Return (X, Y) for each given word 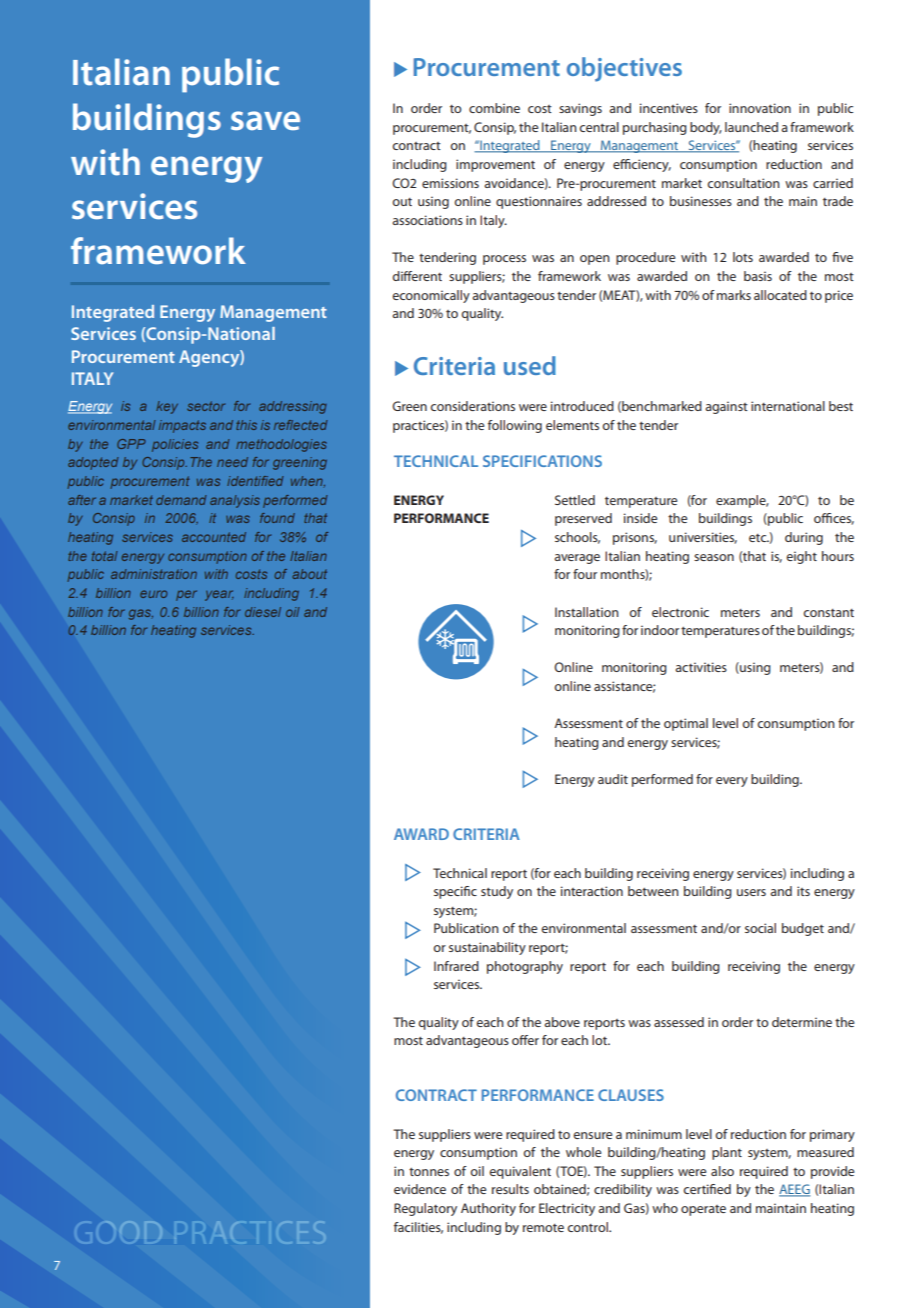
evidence (420, 1189)
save (265, 120)
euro (153, 594)
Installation (587, 612)
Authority (488, 1209)
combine (494, 108)
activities (701, 667)
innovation (760, 108)
